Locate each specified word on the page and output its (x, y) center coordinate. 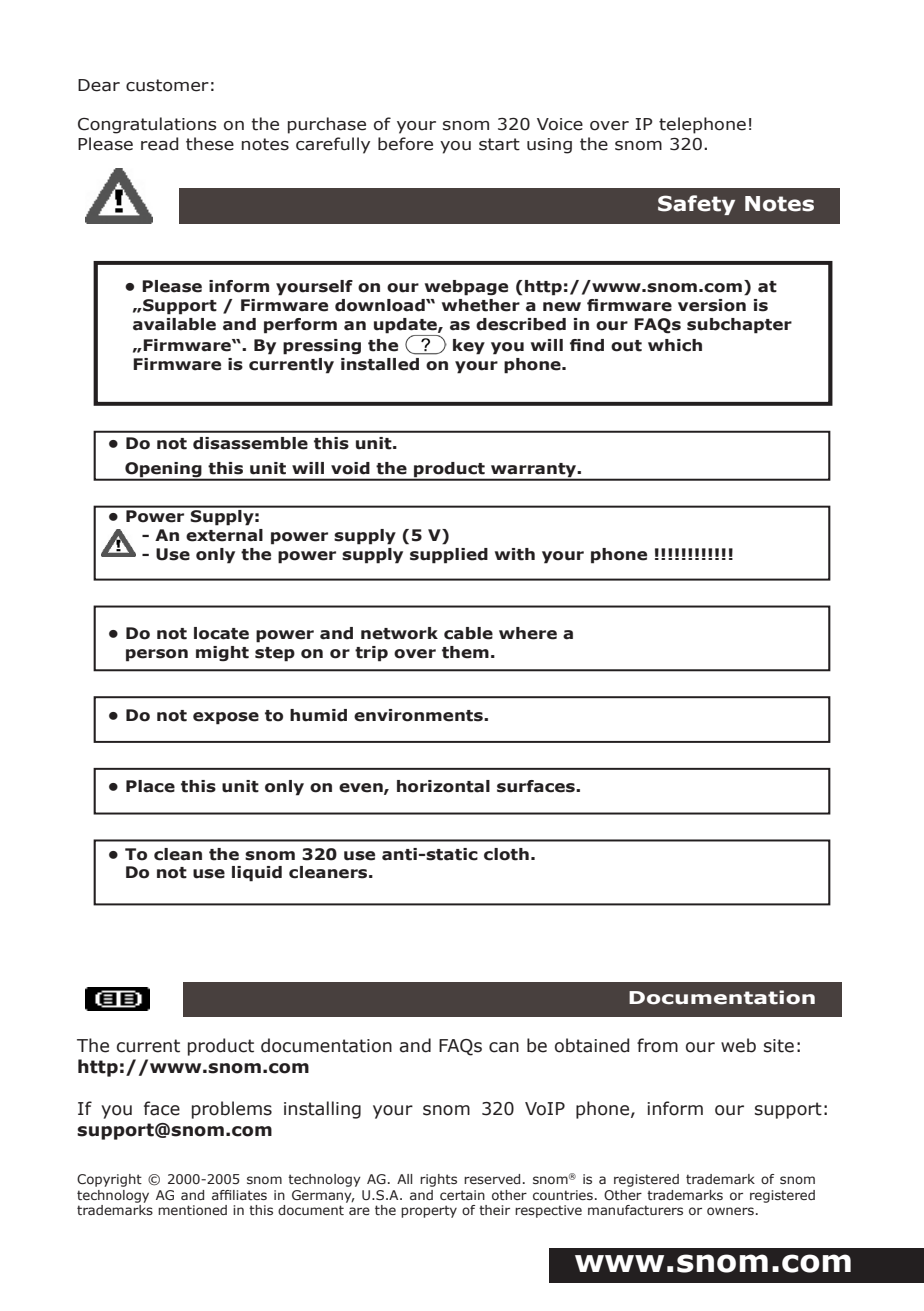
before (405, 144)
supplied (449, 556)
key (469, 347)
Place (150, 786)
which (675, 345)
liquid (257, 874)
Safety (696, 205)
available (174, 324)
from (657, 1045)
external (224, 535)
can (504, 1047)
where (528, 633)
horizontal (443, 786)
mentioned (192, 1210)
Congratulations (147, 125)
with (515, 554)
